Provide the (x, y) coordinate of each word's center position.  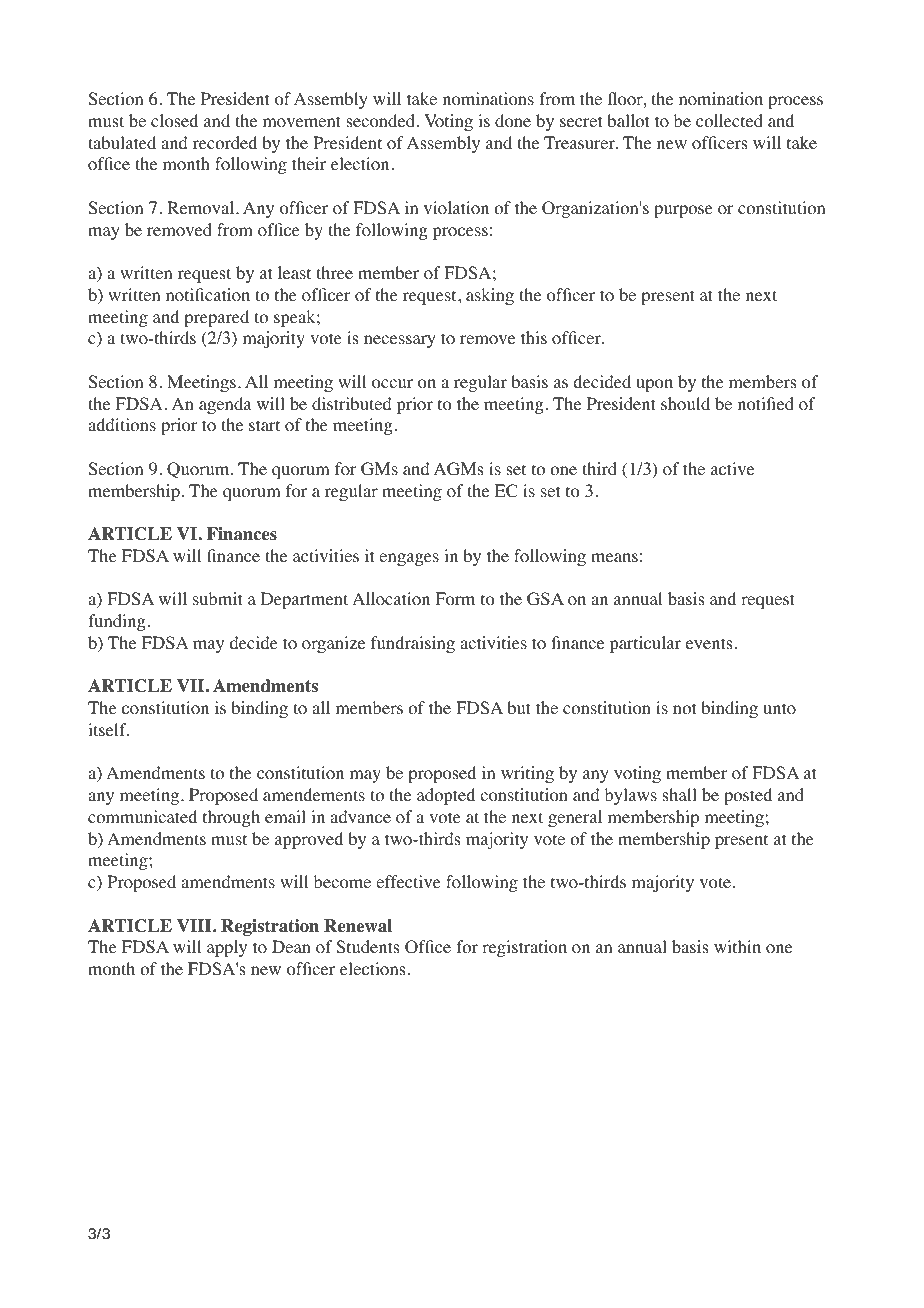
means (614, 557)
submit (217, 598)
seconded (380, 121)
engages (409, 559)
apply (227, 948)
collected (729, 121)
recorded (225, 143)
